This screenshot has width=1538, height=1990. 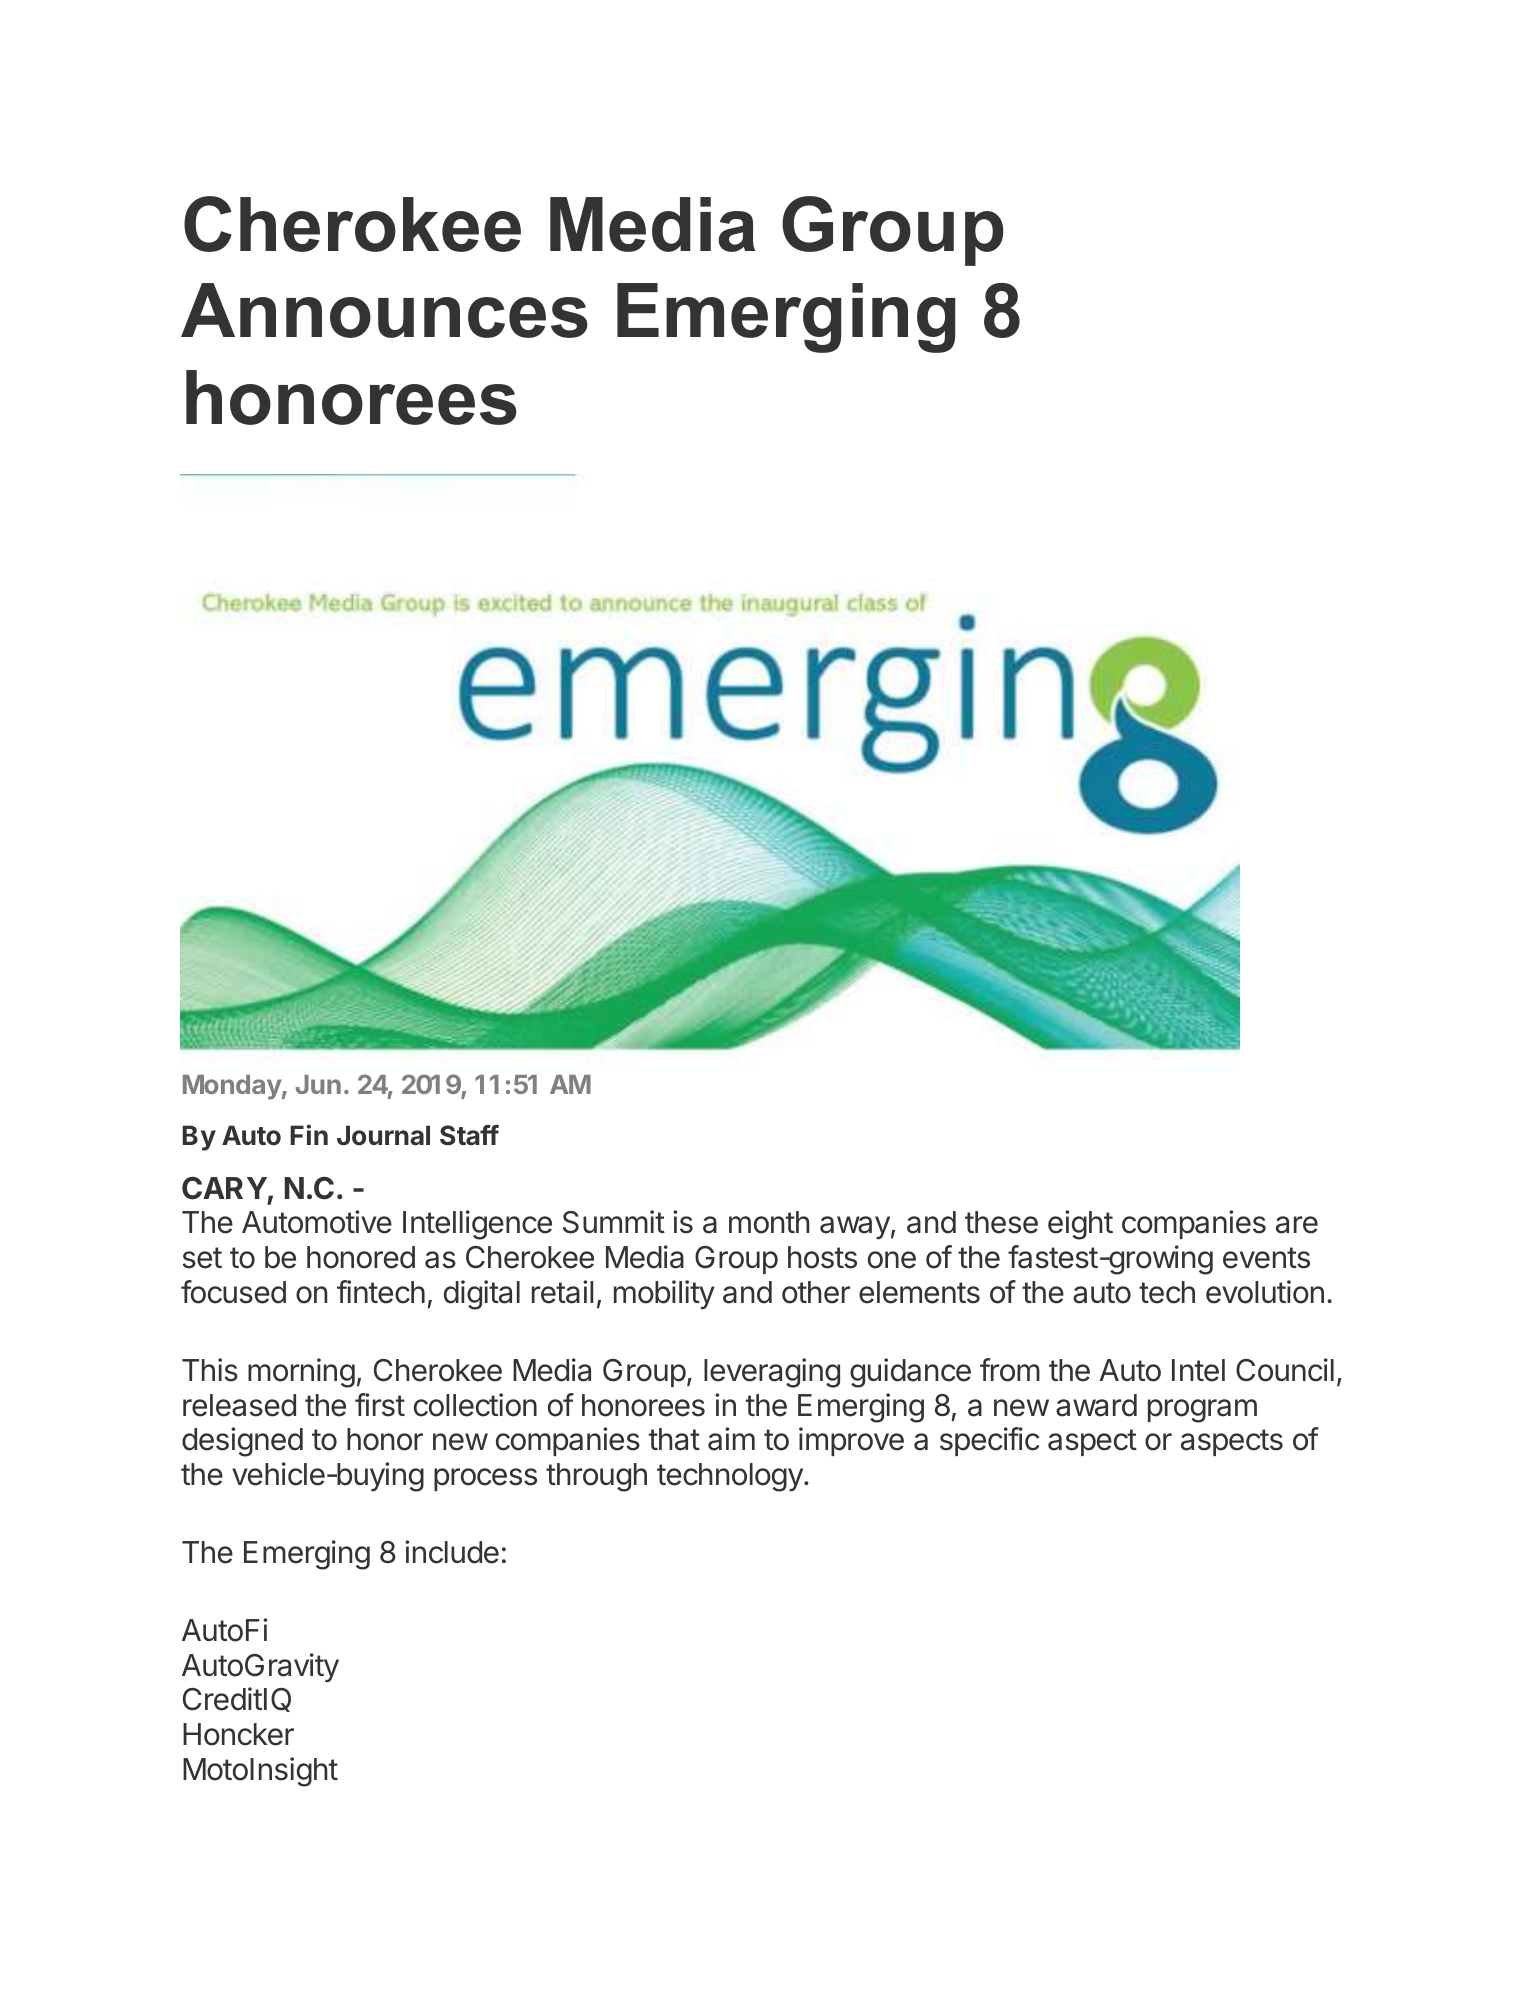 What do you see at coordinates (469, 1135) in the screenshot?
I see `Staff` at bounding box center [469, 1135].
